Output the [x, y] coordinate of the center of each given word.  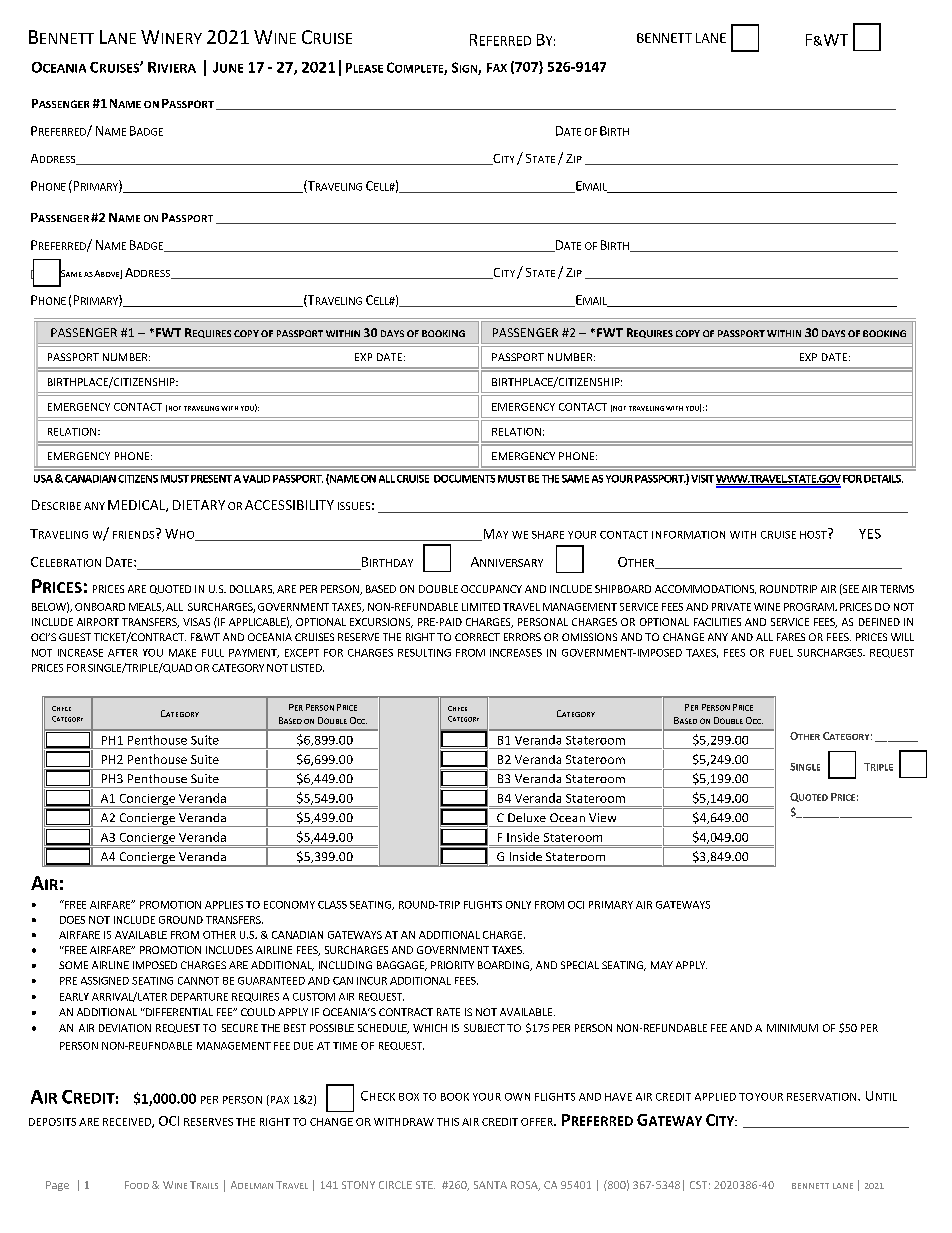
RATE [448, 1012]
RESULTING [424, 653]
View [602, 817]
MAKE [182, 653]
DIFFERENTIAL [178, 1012]
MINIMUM [792, 1028]
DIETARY [199, 505]
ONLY [518, 905]
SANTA [490, 1185]
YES [870, 534]
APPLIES [224, 905]
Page [57, 1186]
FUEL [781, 653]
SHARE [548, 535]
